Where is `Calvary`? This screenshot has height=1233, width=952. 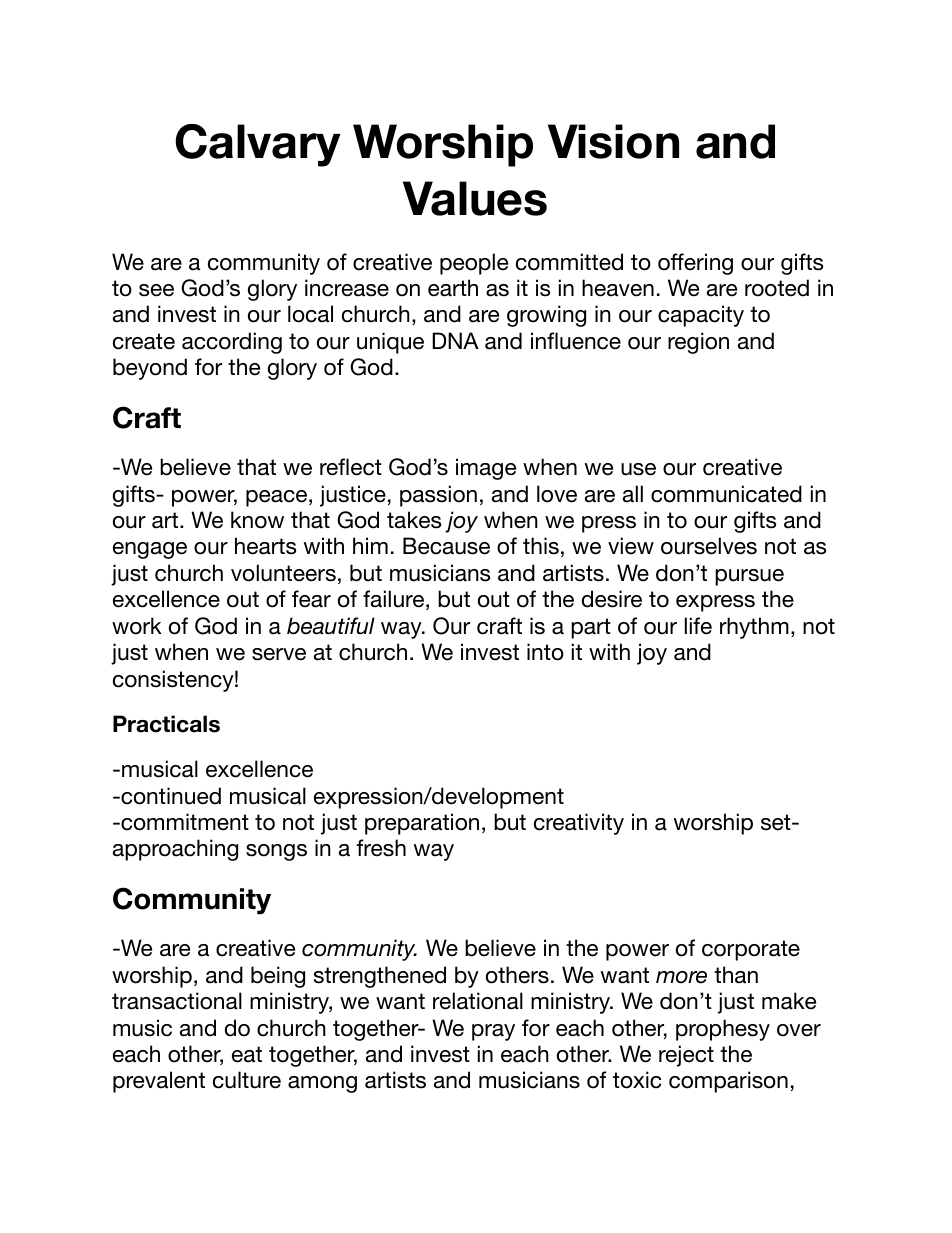 Calvary is located at coordinates (258, 145).
